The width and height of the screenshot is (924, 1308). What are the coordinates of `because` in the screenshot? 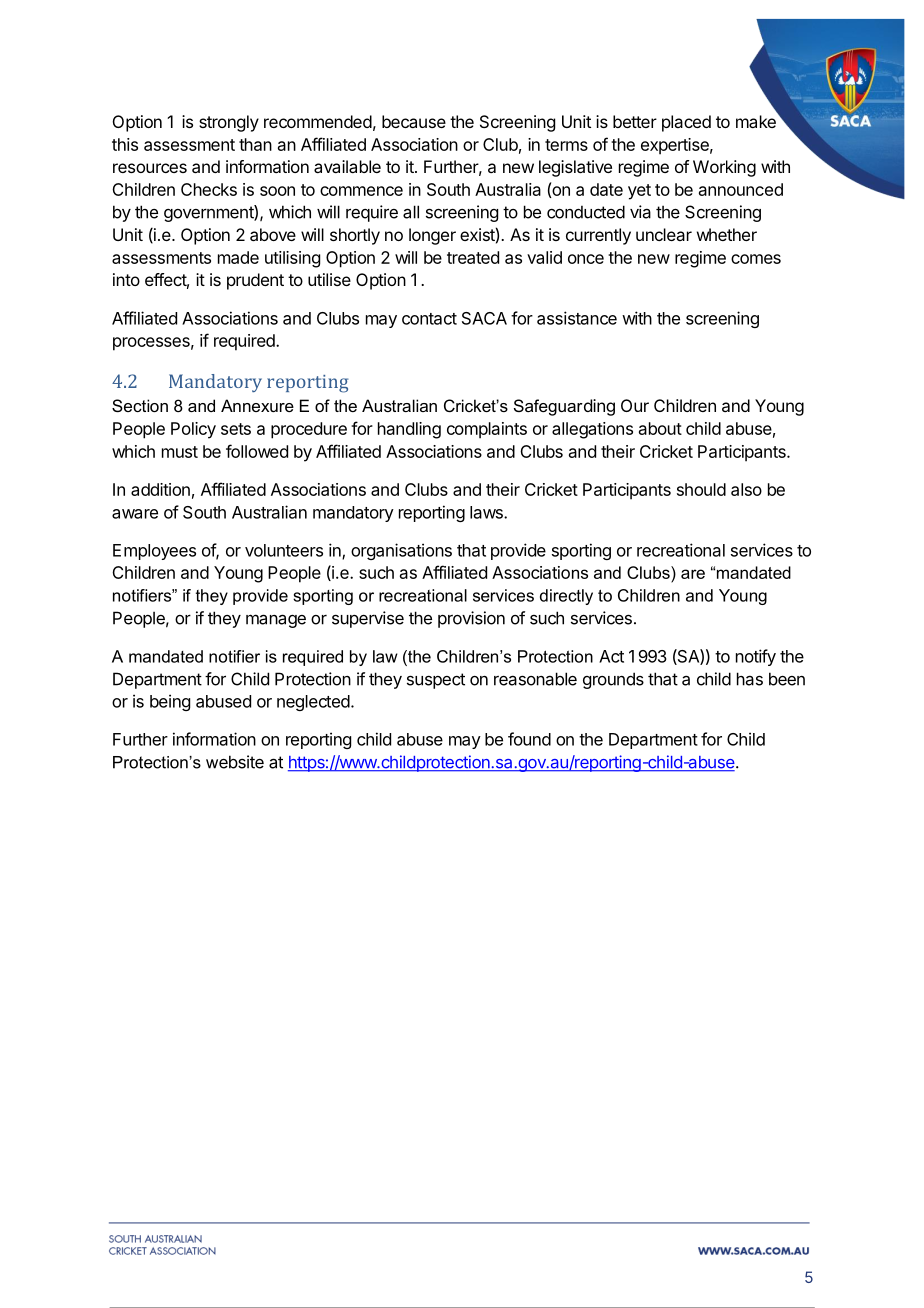 It's located at (414, 121).
